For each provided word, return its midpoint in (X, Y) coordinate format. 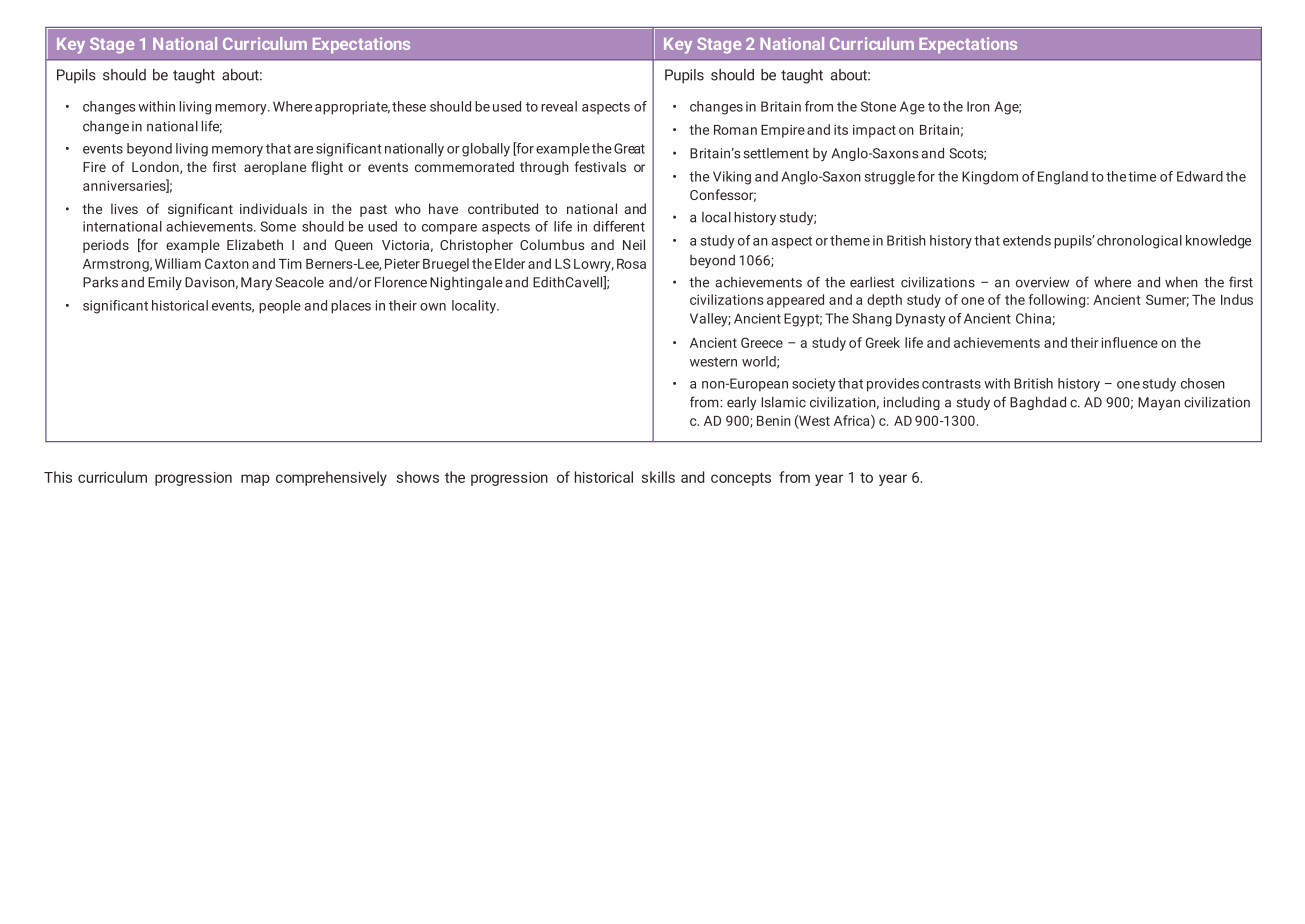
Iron (978, 106)
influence (1130, 342)
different (619, 226)
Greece (762, 342)
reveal (559, 106)
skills (658, 477)
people (280, 307)
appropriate (352, 108)
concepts (741, 479)
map (255, 480)
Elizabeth (255, 244)
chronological (1139, 242)
